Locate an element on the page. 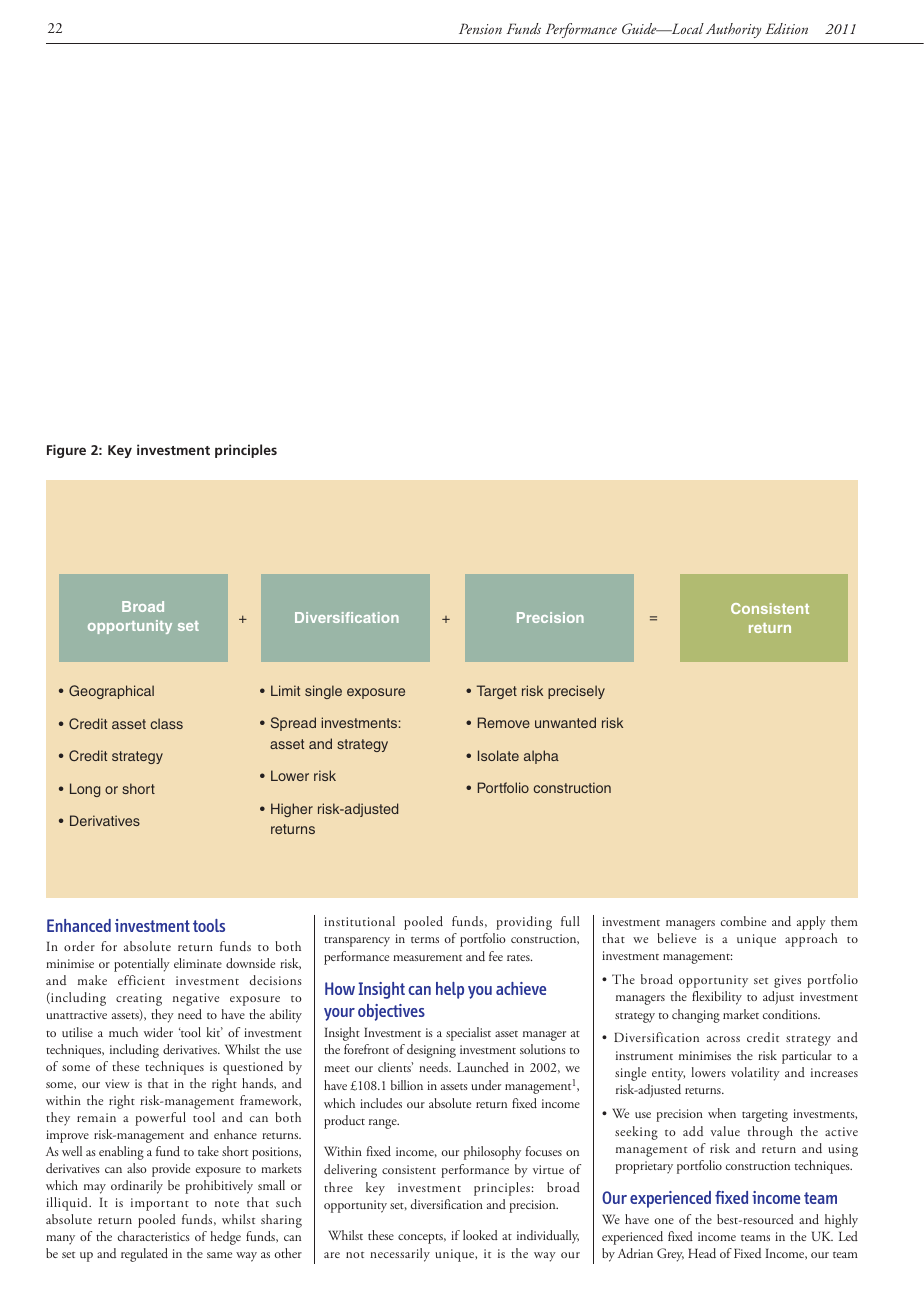 The image size is (924, 1308). precisely is located at coordinates (576, 692).
